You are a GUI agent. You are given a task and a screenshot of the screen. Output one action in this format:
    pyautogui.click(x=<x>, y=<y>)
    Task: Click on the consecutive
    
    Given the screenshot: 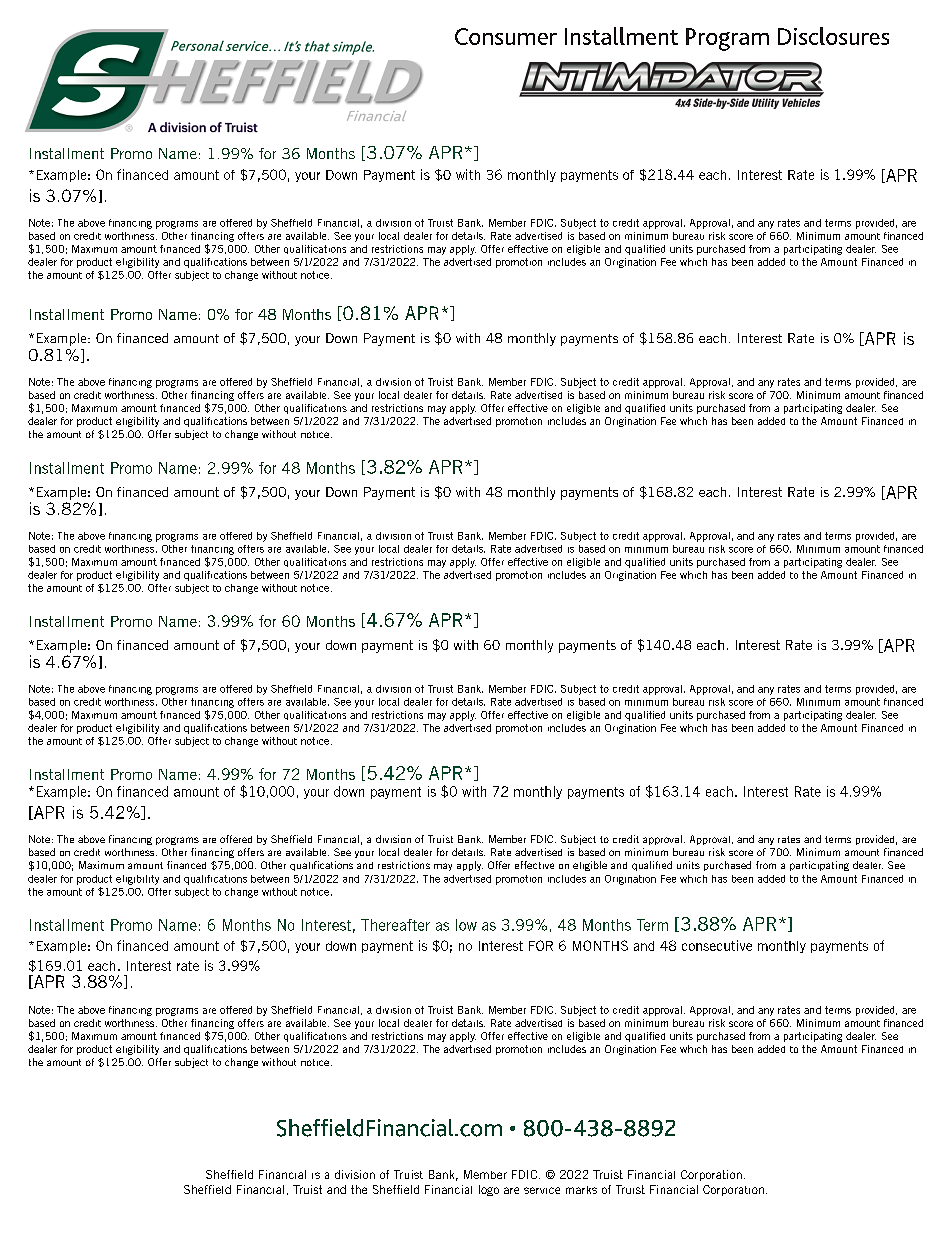 What is the action you would take?
    pyautogui.click(x=717, y=945)
